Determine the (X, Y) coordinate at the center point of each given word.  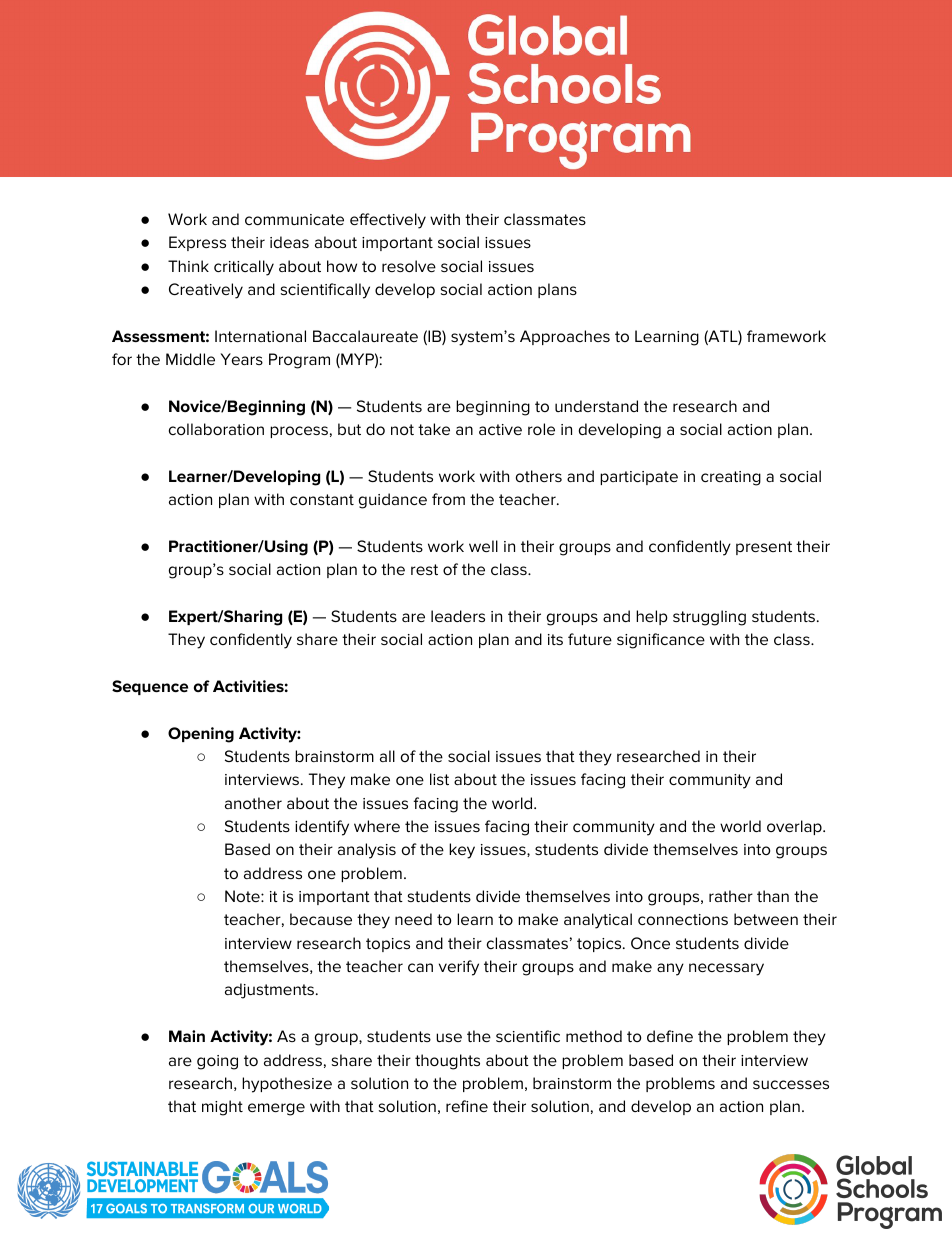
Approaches (565, 337)
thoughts (447, 1062)
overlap (795, 827)
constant (322, 499)
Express (197, 243)
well (483, 546)
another (253, 803)
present (764, 548)
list (439, 779)
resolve (409, 266)
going (217, 1062)
